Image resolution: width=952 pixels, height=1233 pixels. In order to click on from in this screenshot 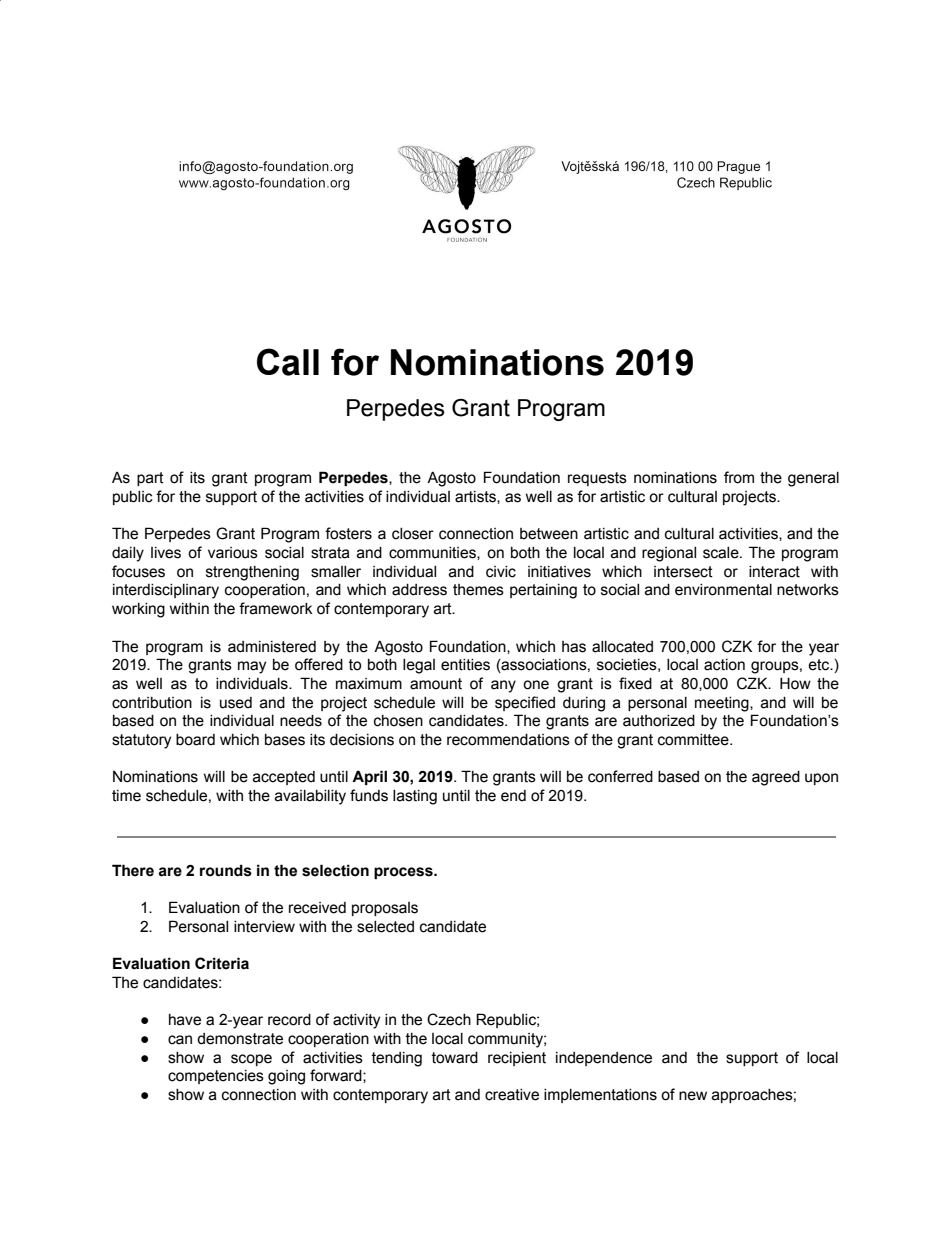, I will do `click(739, 477)`.
